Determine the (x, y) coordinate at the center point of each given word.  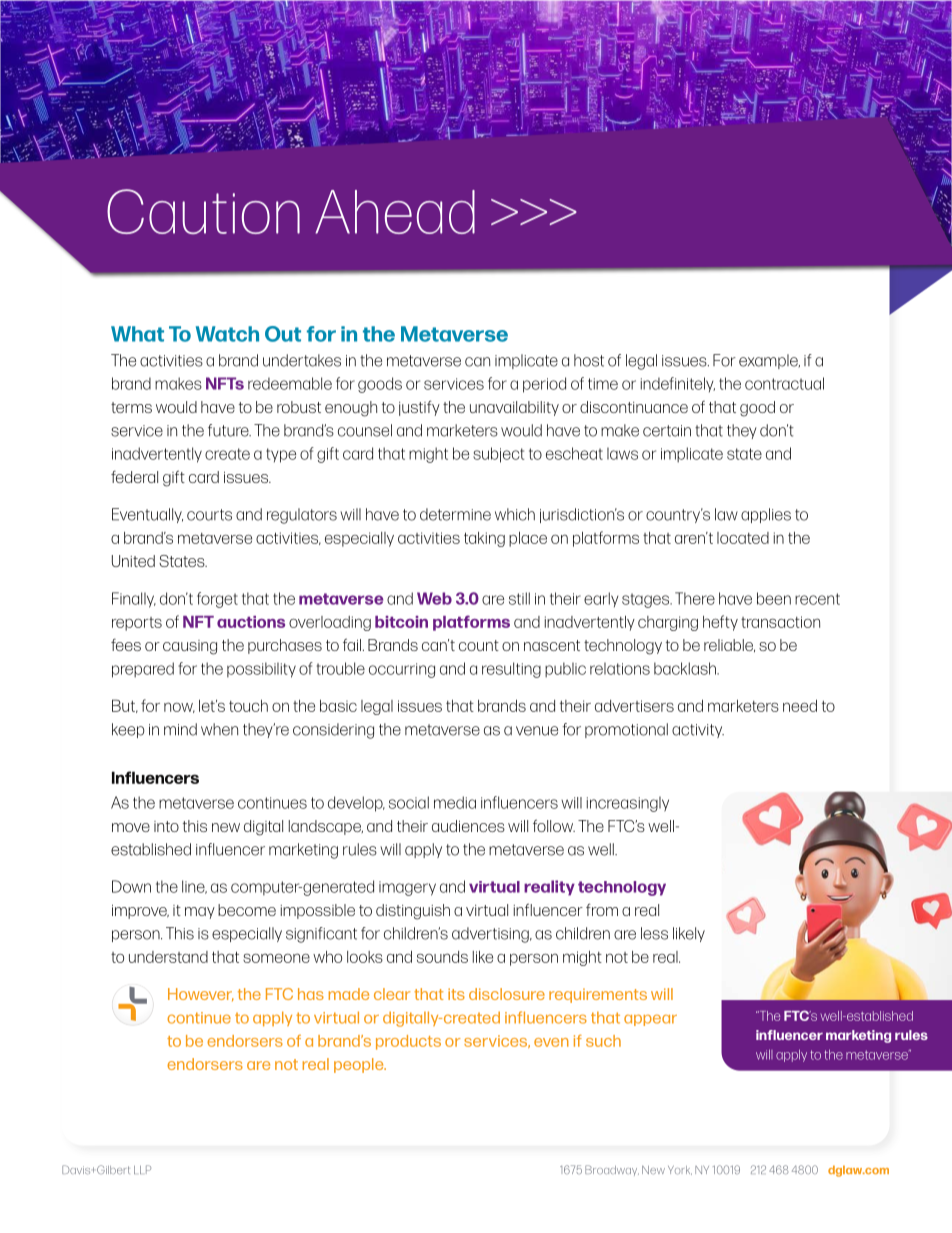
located (743, 538)
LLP (142, 1169)
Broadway (612, 1170)
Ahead (395, 212)
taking (484, 539)
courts (209, 515)
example (769, 361)
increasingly (628, 804)
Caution (203, 211)
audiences (468, 826)
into (166, 826)
